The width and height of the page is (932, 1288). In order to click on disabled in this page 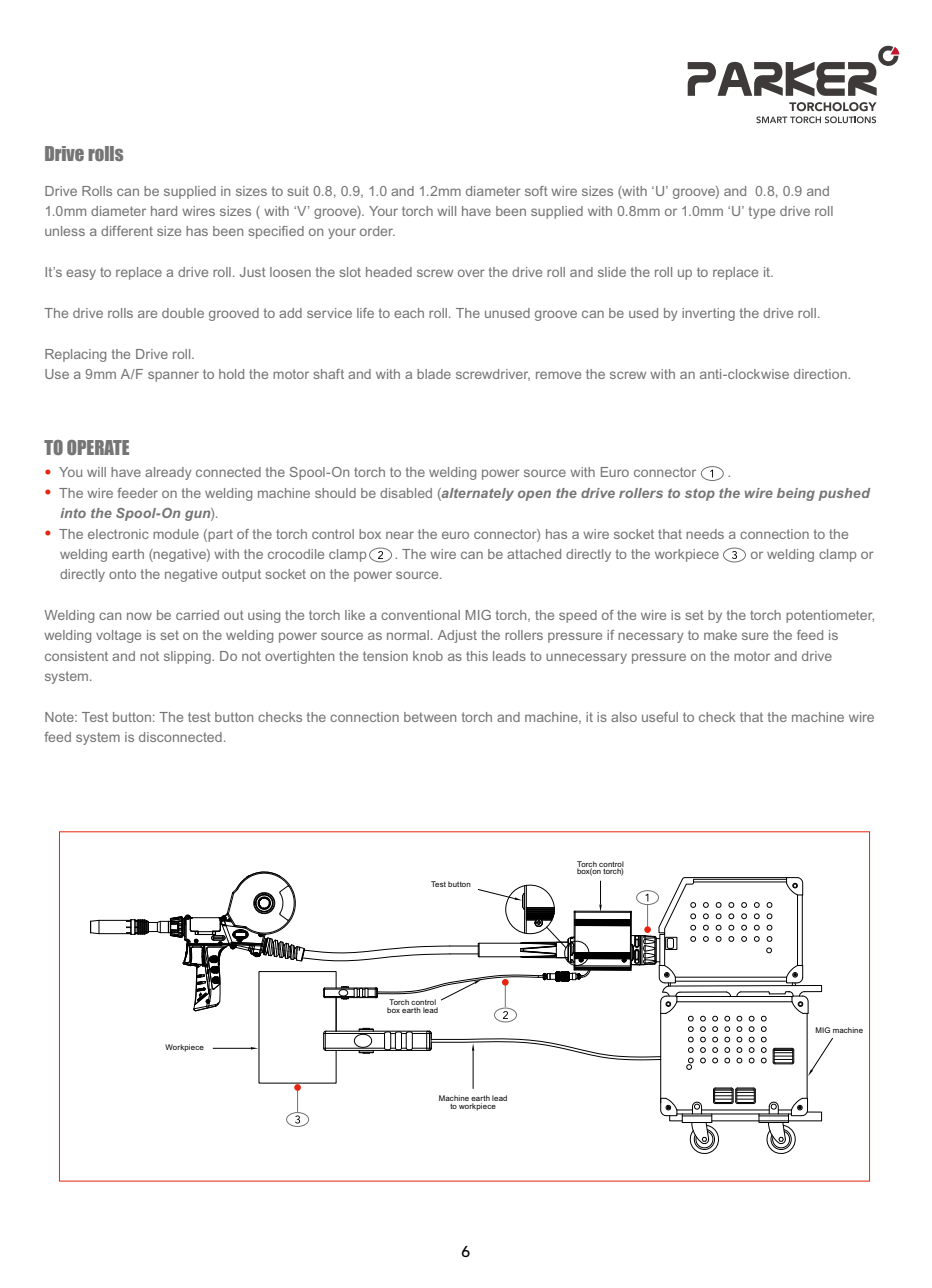, I will do `click(406, 493)`.
